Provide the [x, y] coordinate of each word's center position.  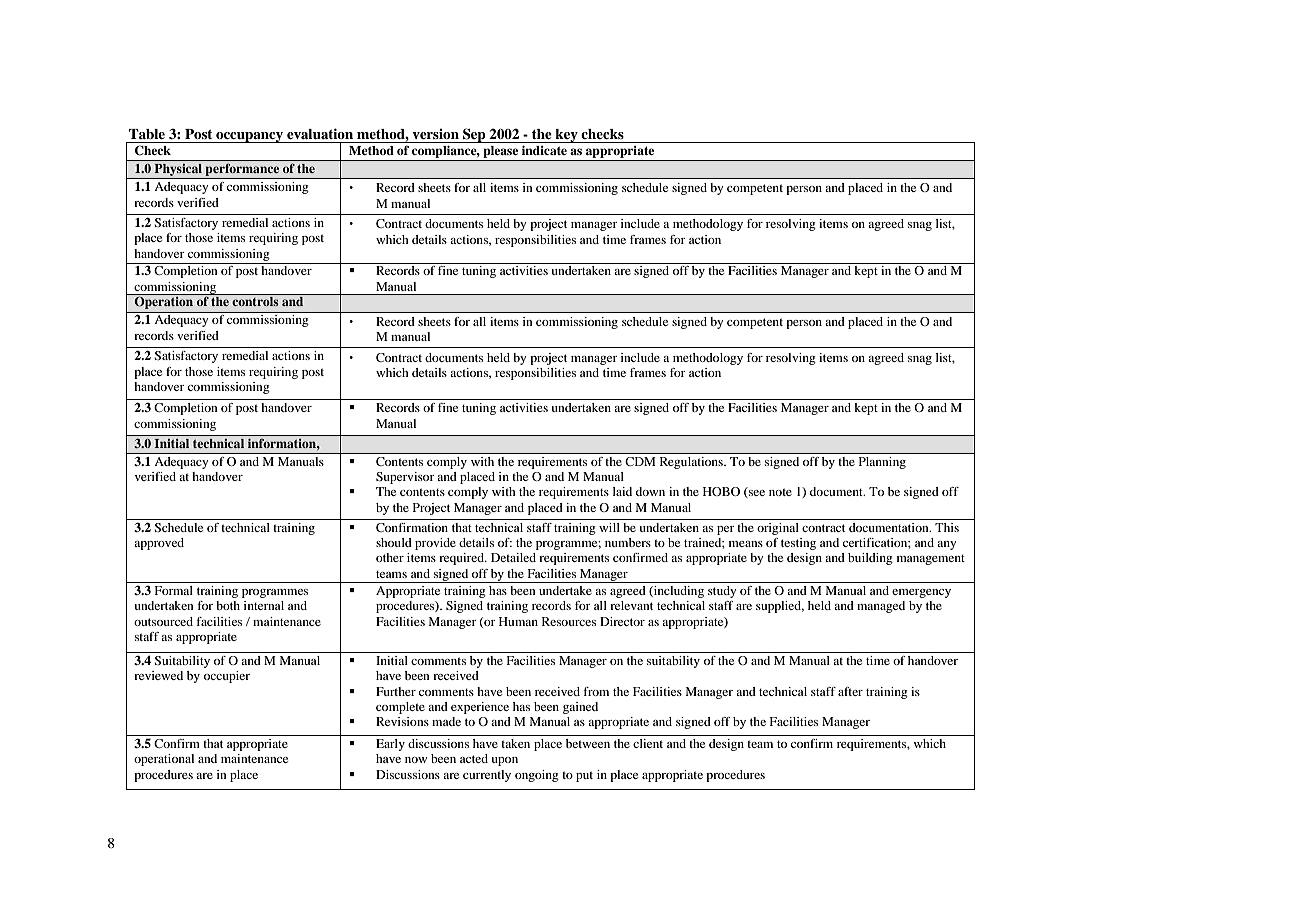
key [566, 136]
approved [159, 544]
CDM [640, 461]
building [870, 559]
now [416, 760]
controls [255, 301]
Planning [882, 463]
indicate [544, 150]
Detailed [513, 557]
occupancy [249, 137]
